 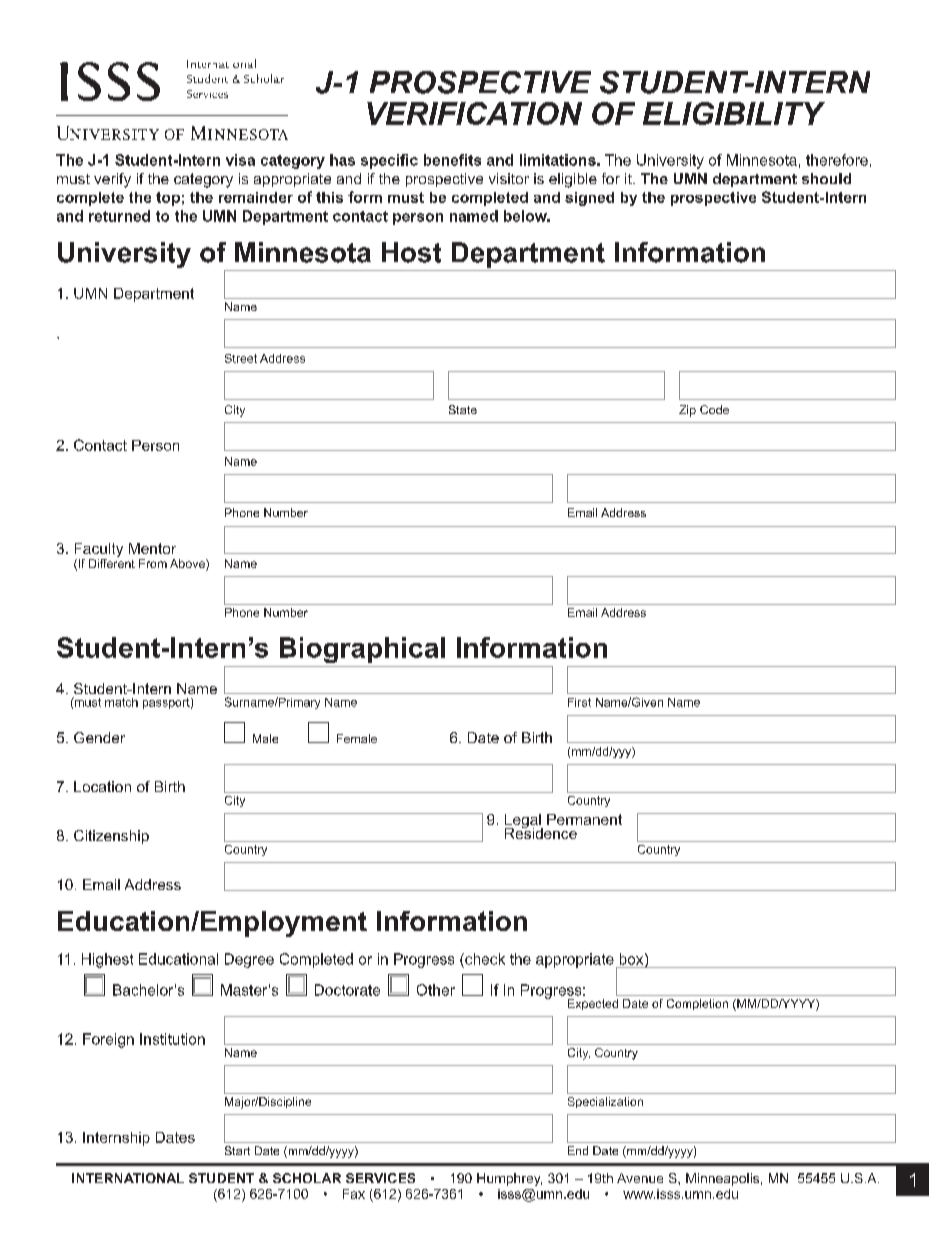 What do you see at coordinates (362, 650) in the screenshot?
I see `Biographical` at bounding box center [362, 650].
